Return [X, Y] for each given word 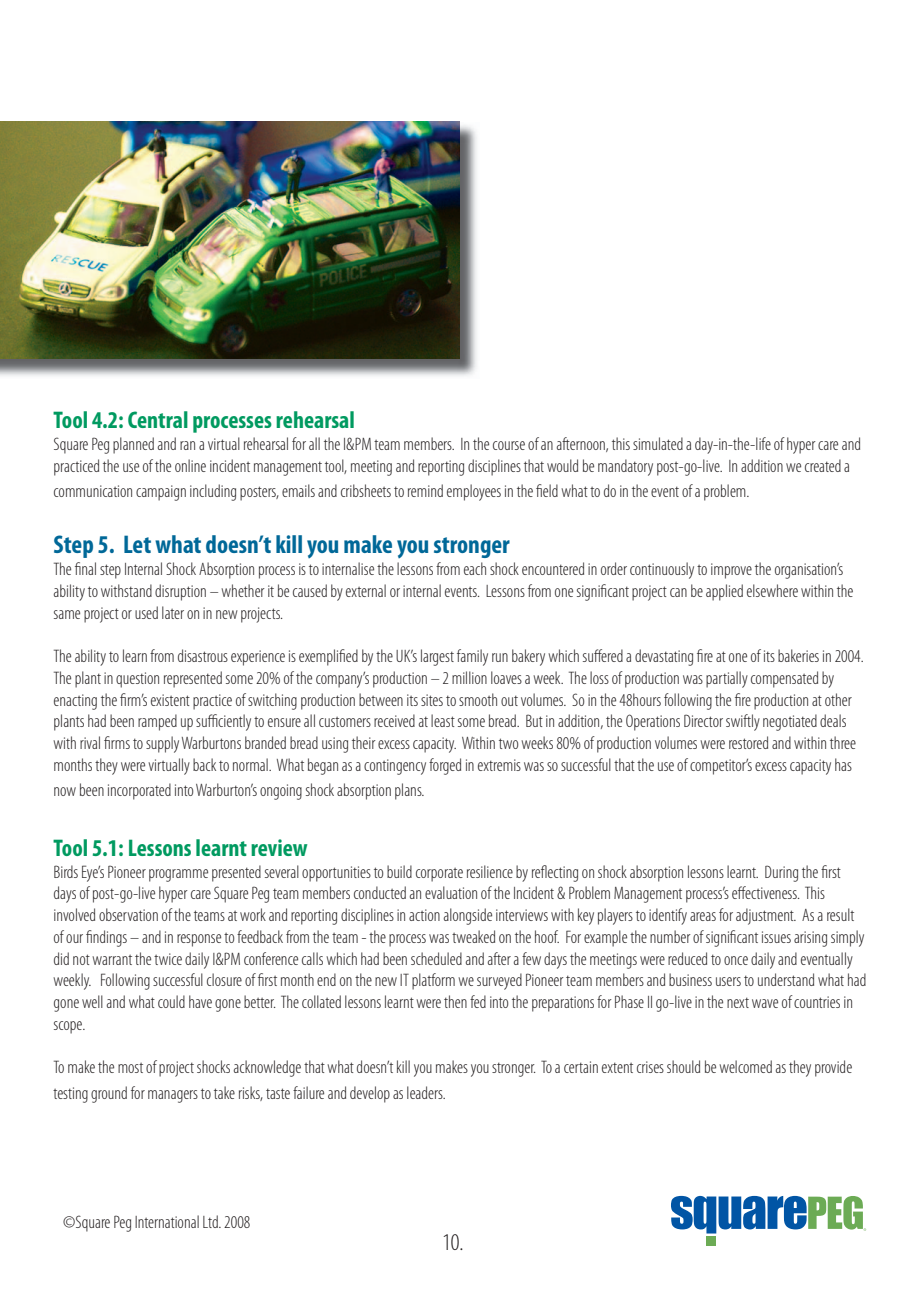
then [455, 1001]
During [781, 873]
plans [409, 791]
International [167, 1221]
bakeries [798, 655]
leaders [426, 1092]
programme [178, 875]
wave [765, 1003]
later [173, 612]
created [823, 465]
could [171, 1001]
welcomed [745, 1066]
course [509, 445]
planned [133, 445]
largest [437, 657]
